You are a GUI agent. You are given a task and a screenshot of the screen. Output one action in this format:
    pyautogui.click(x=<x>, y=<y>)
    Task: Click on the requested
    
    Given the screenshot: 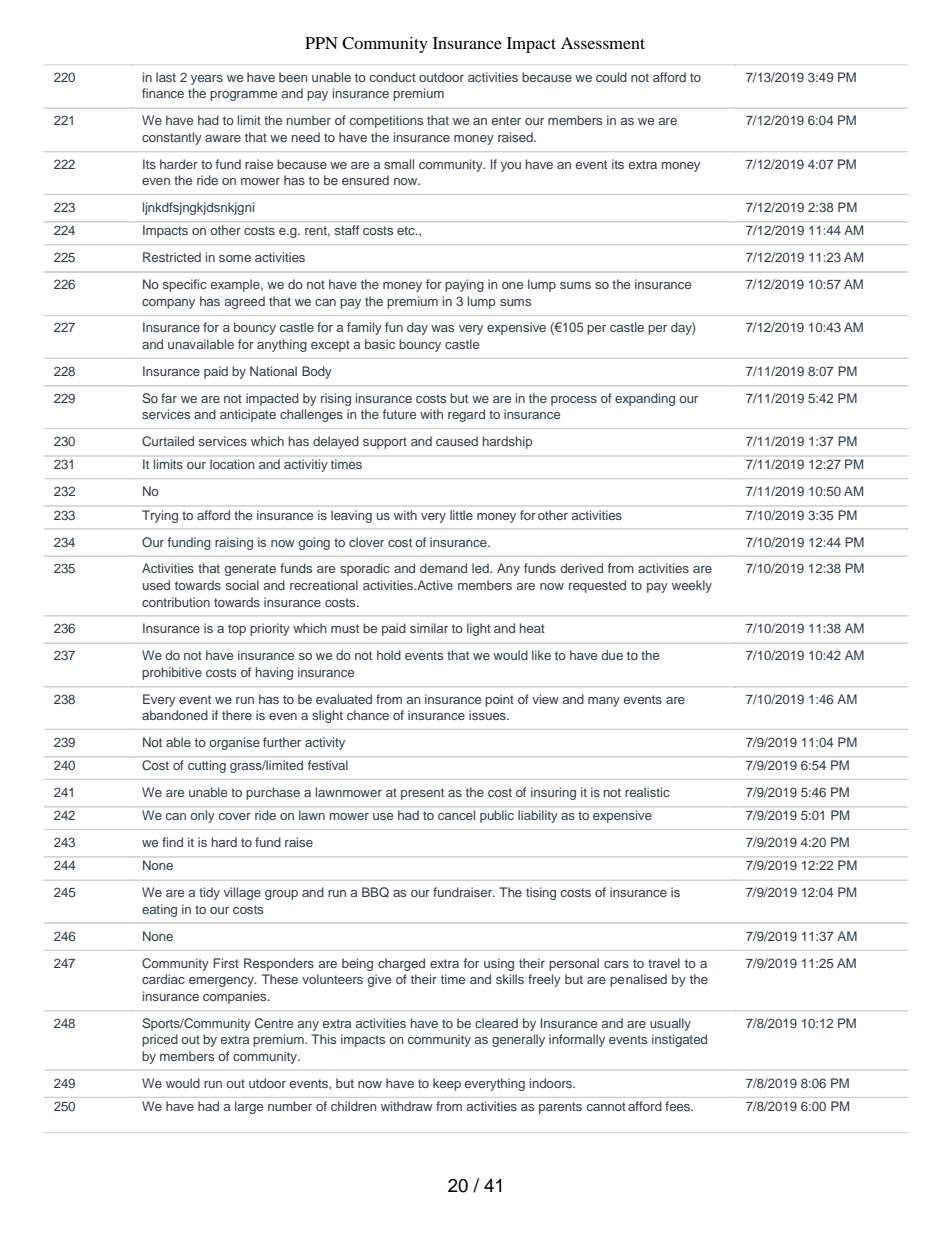 What is the action you would take?
    pyautogui.click(x=597, y=586)
